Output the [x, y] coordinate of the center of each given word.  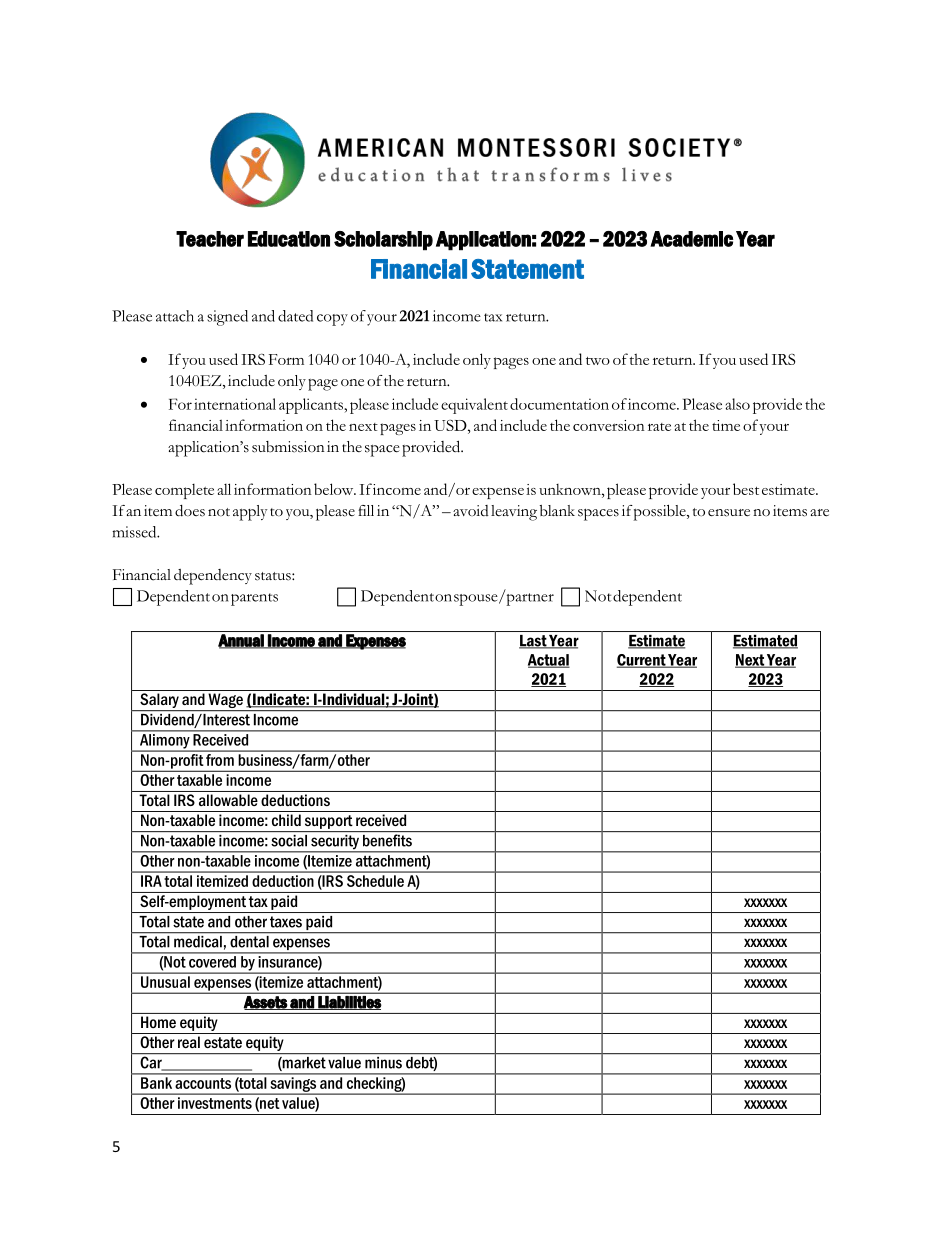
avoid [471, 510]
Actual [549, 661]
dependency [213, 577]
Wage [225, 702]
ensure [729, 513]
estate [223, 1042]
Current [642, 661]
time [726, 425]
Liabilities [348, 1003]
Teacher [210, 239]
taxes [286, 922]
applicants [312, 406]
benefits [387, 840]
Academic [691, 239]
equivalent [474, 406]
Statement [527, 269]
